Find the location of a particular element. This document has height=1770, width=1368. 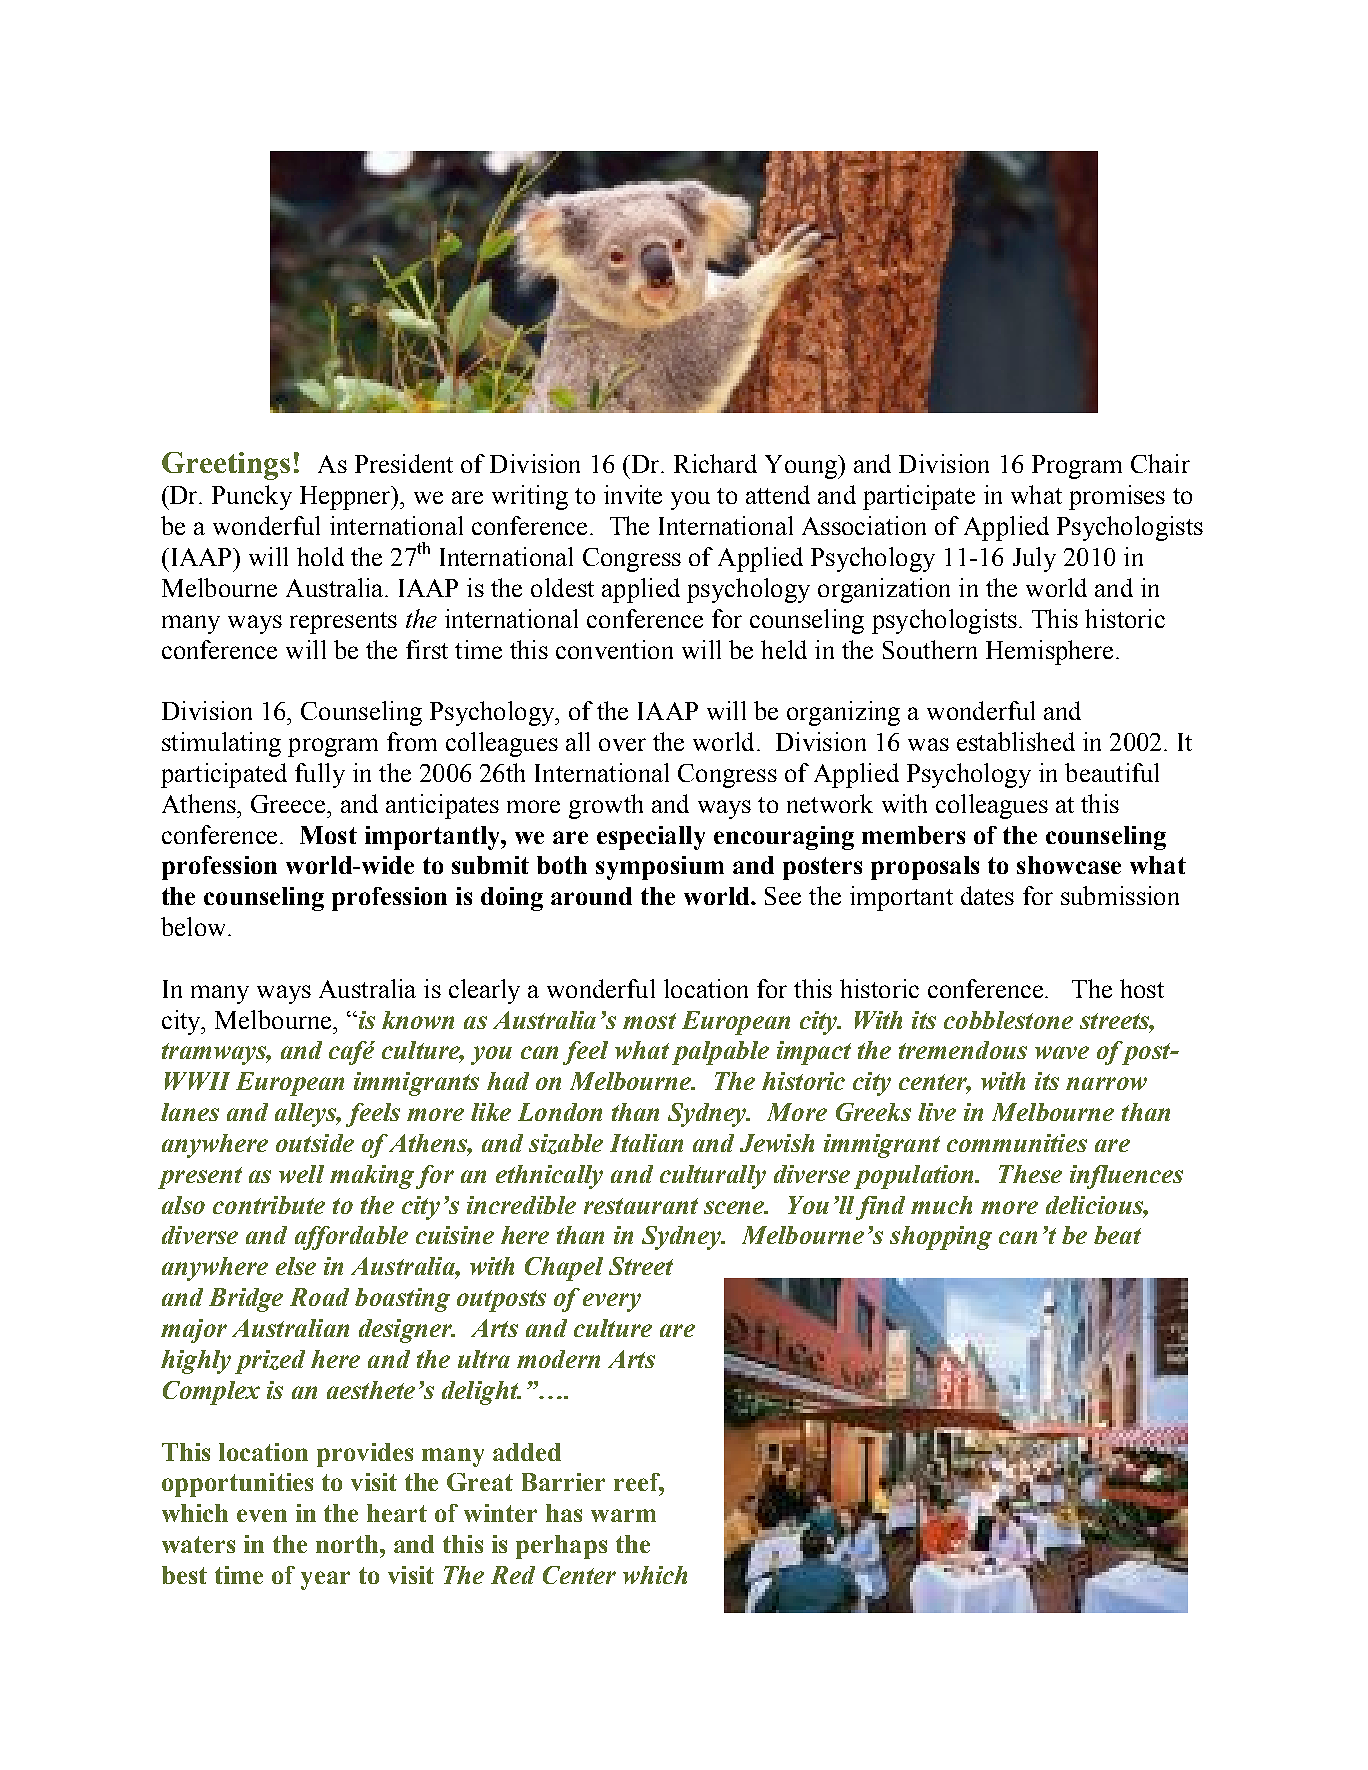

perhaps is located at coordinates (561, 1547).
